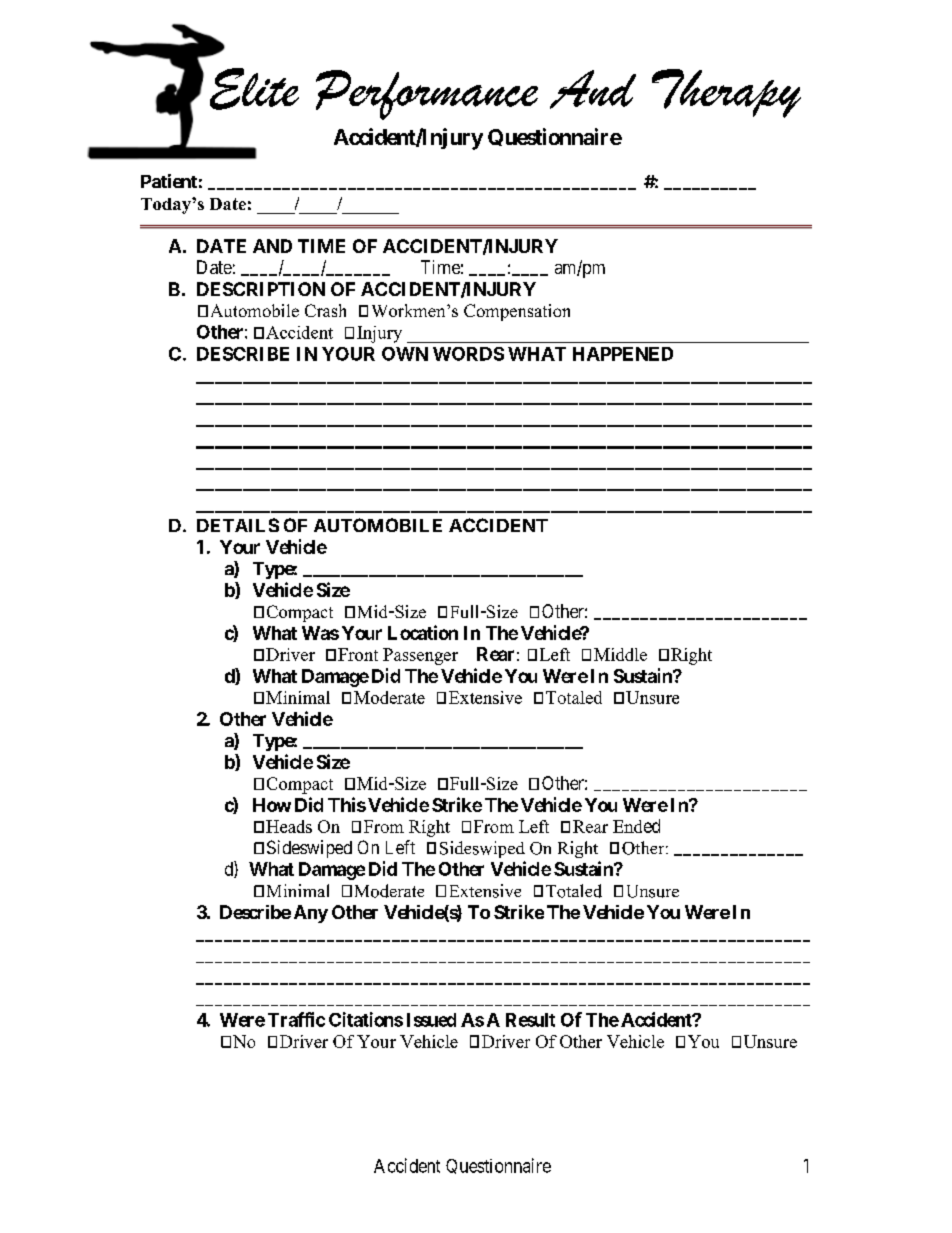 The width and height of the page is (952, 1233). I want to click on DESCRIPTION, so click(261, 289).
